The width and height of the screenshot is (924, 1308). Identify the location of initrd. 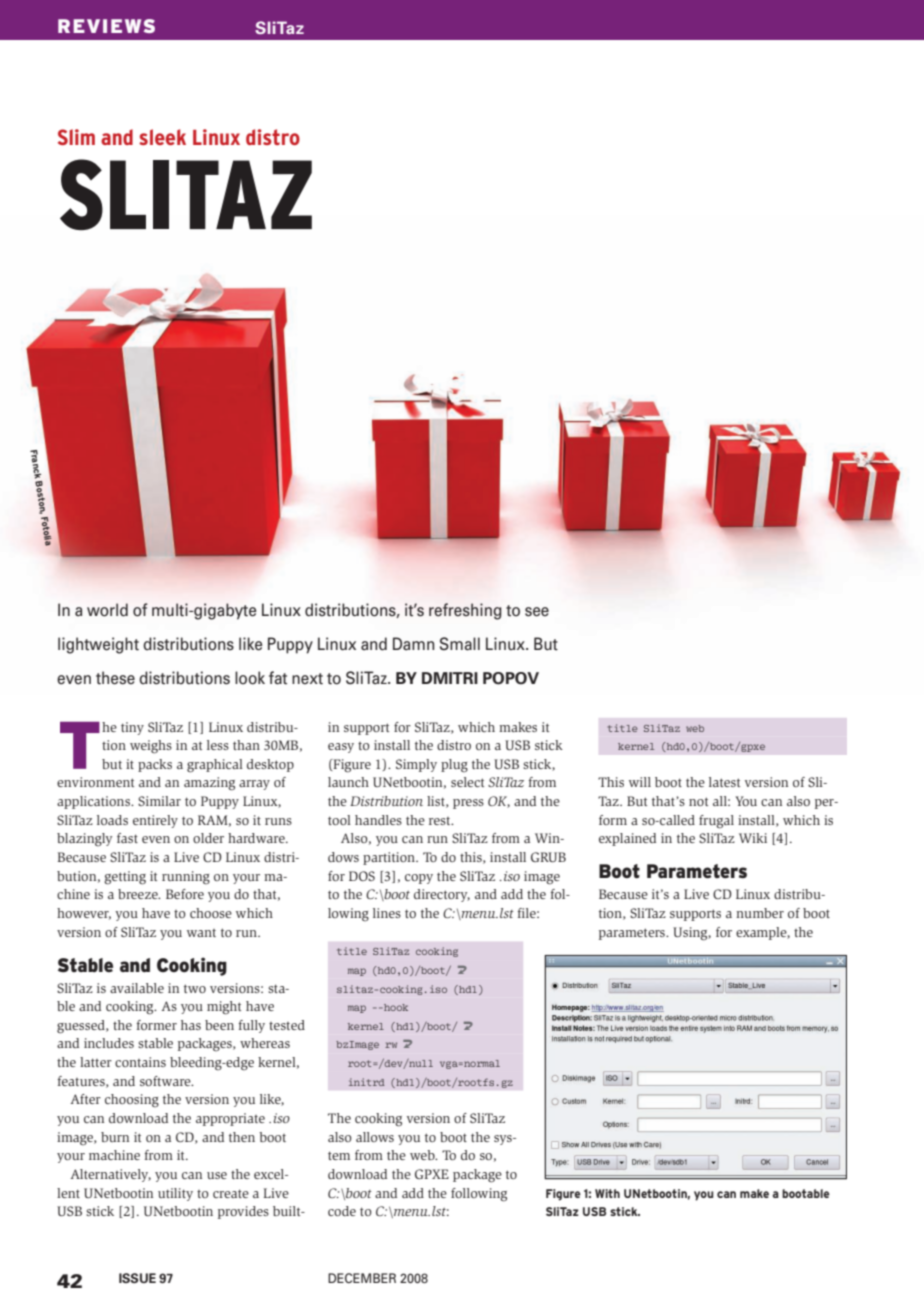
(367, 1082).
